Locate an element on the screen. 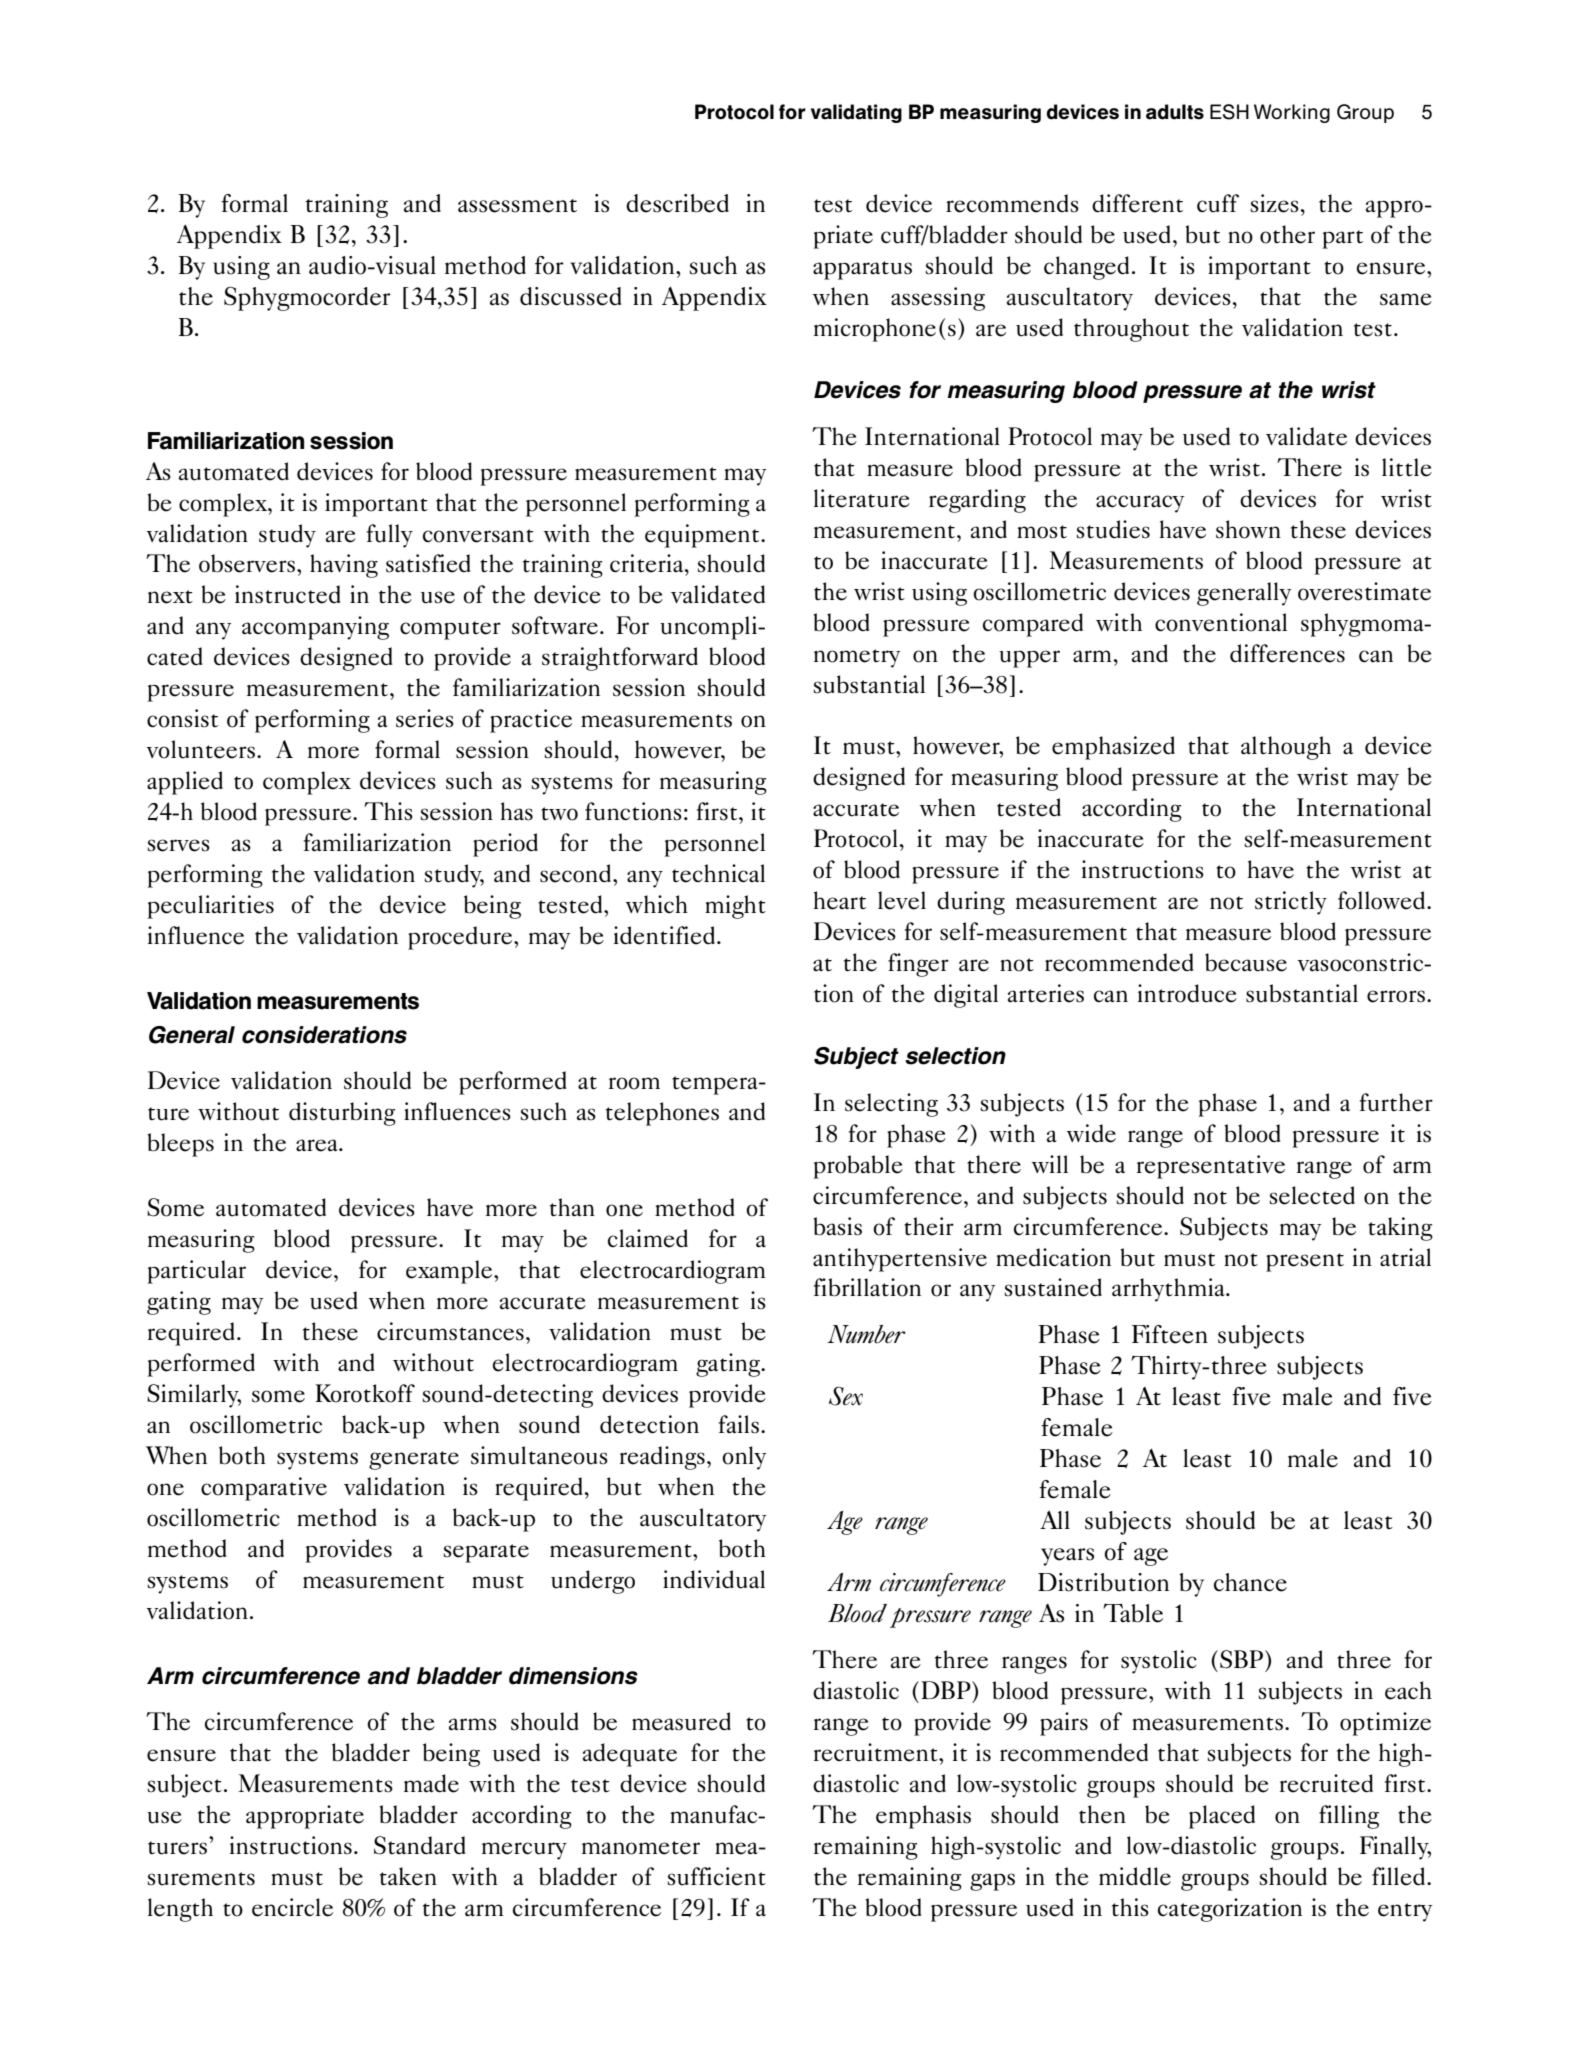  series is located at coordinates (425, 718).
